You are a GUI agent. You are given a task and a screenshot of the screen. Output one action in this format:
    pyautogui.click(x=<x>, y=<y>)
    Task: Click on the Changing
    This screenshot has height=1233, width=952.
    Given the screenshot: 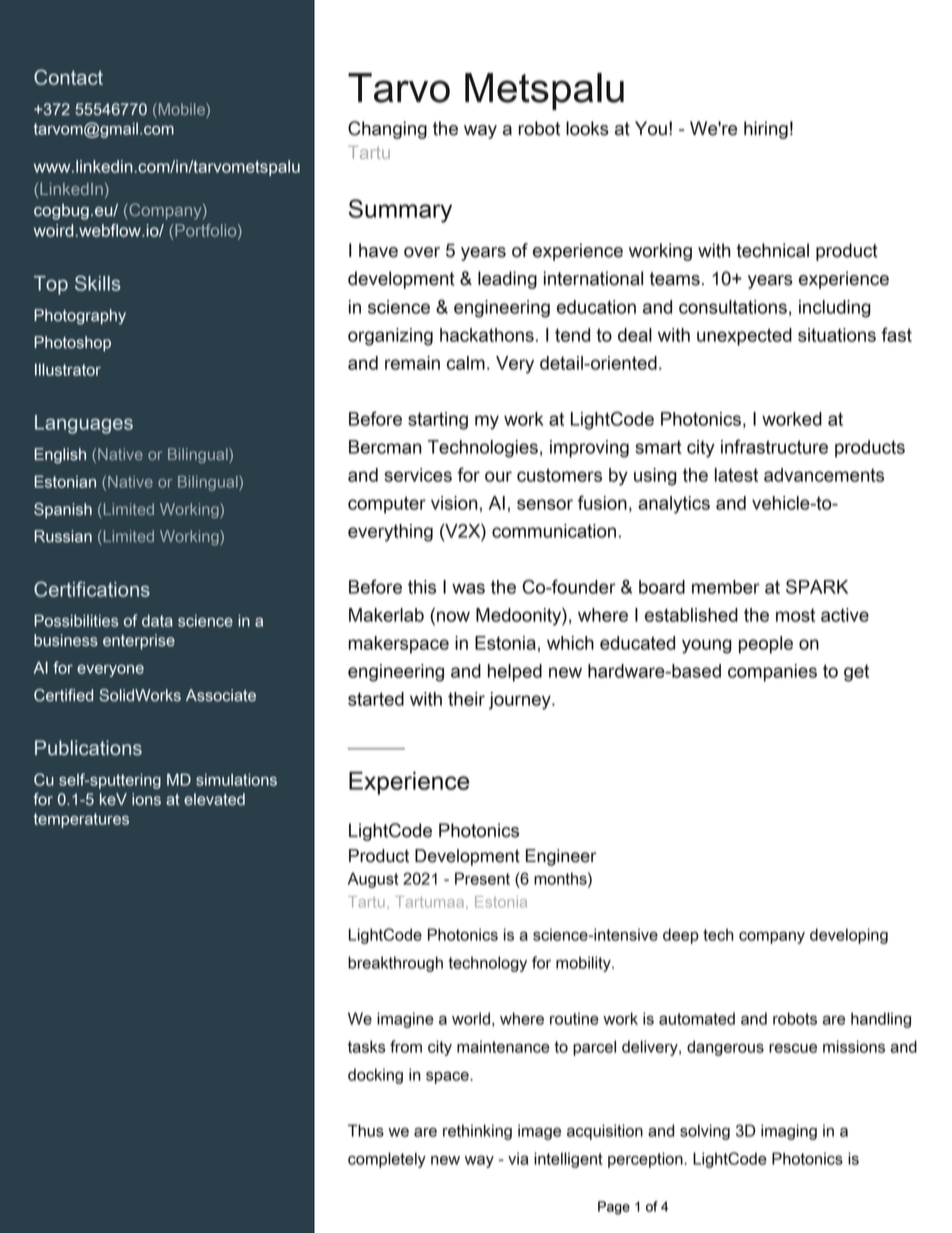 What is the action you would take?
    pyautogui.click(x=387, y=130)
